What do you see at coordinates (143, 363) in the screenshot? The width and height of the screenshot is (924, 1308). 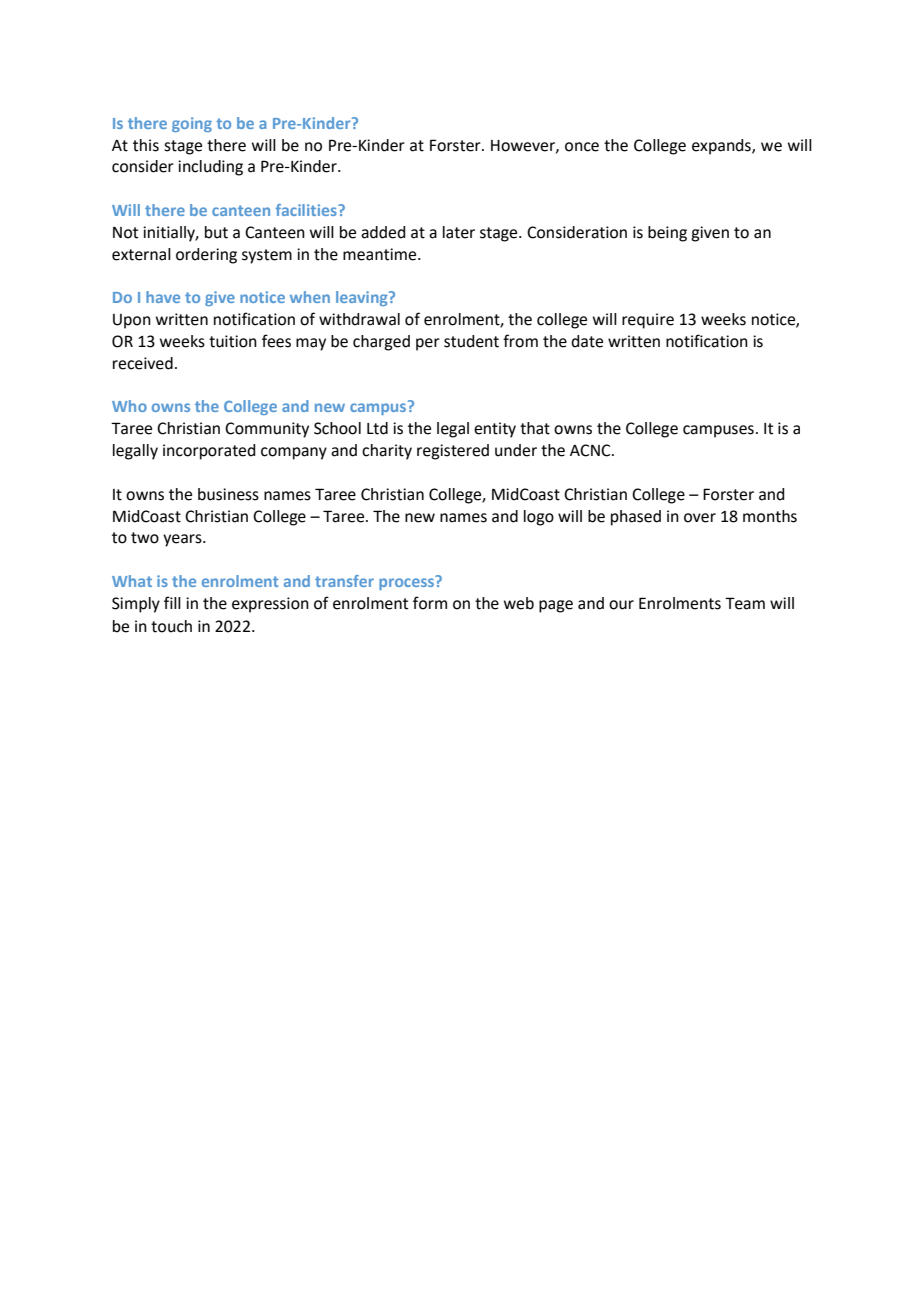 I see `received` at bounding box center [143, 363].
